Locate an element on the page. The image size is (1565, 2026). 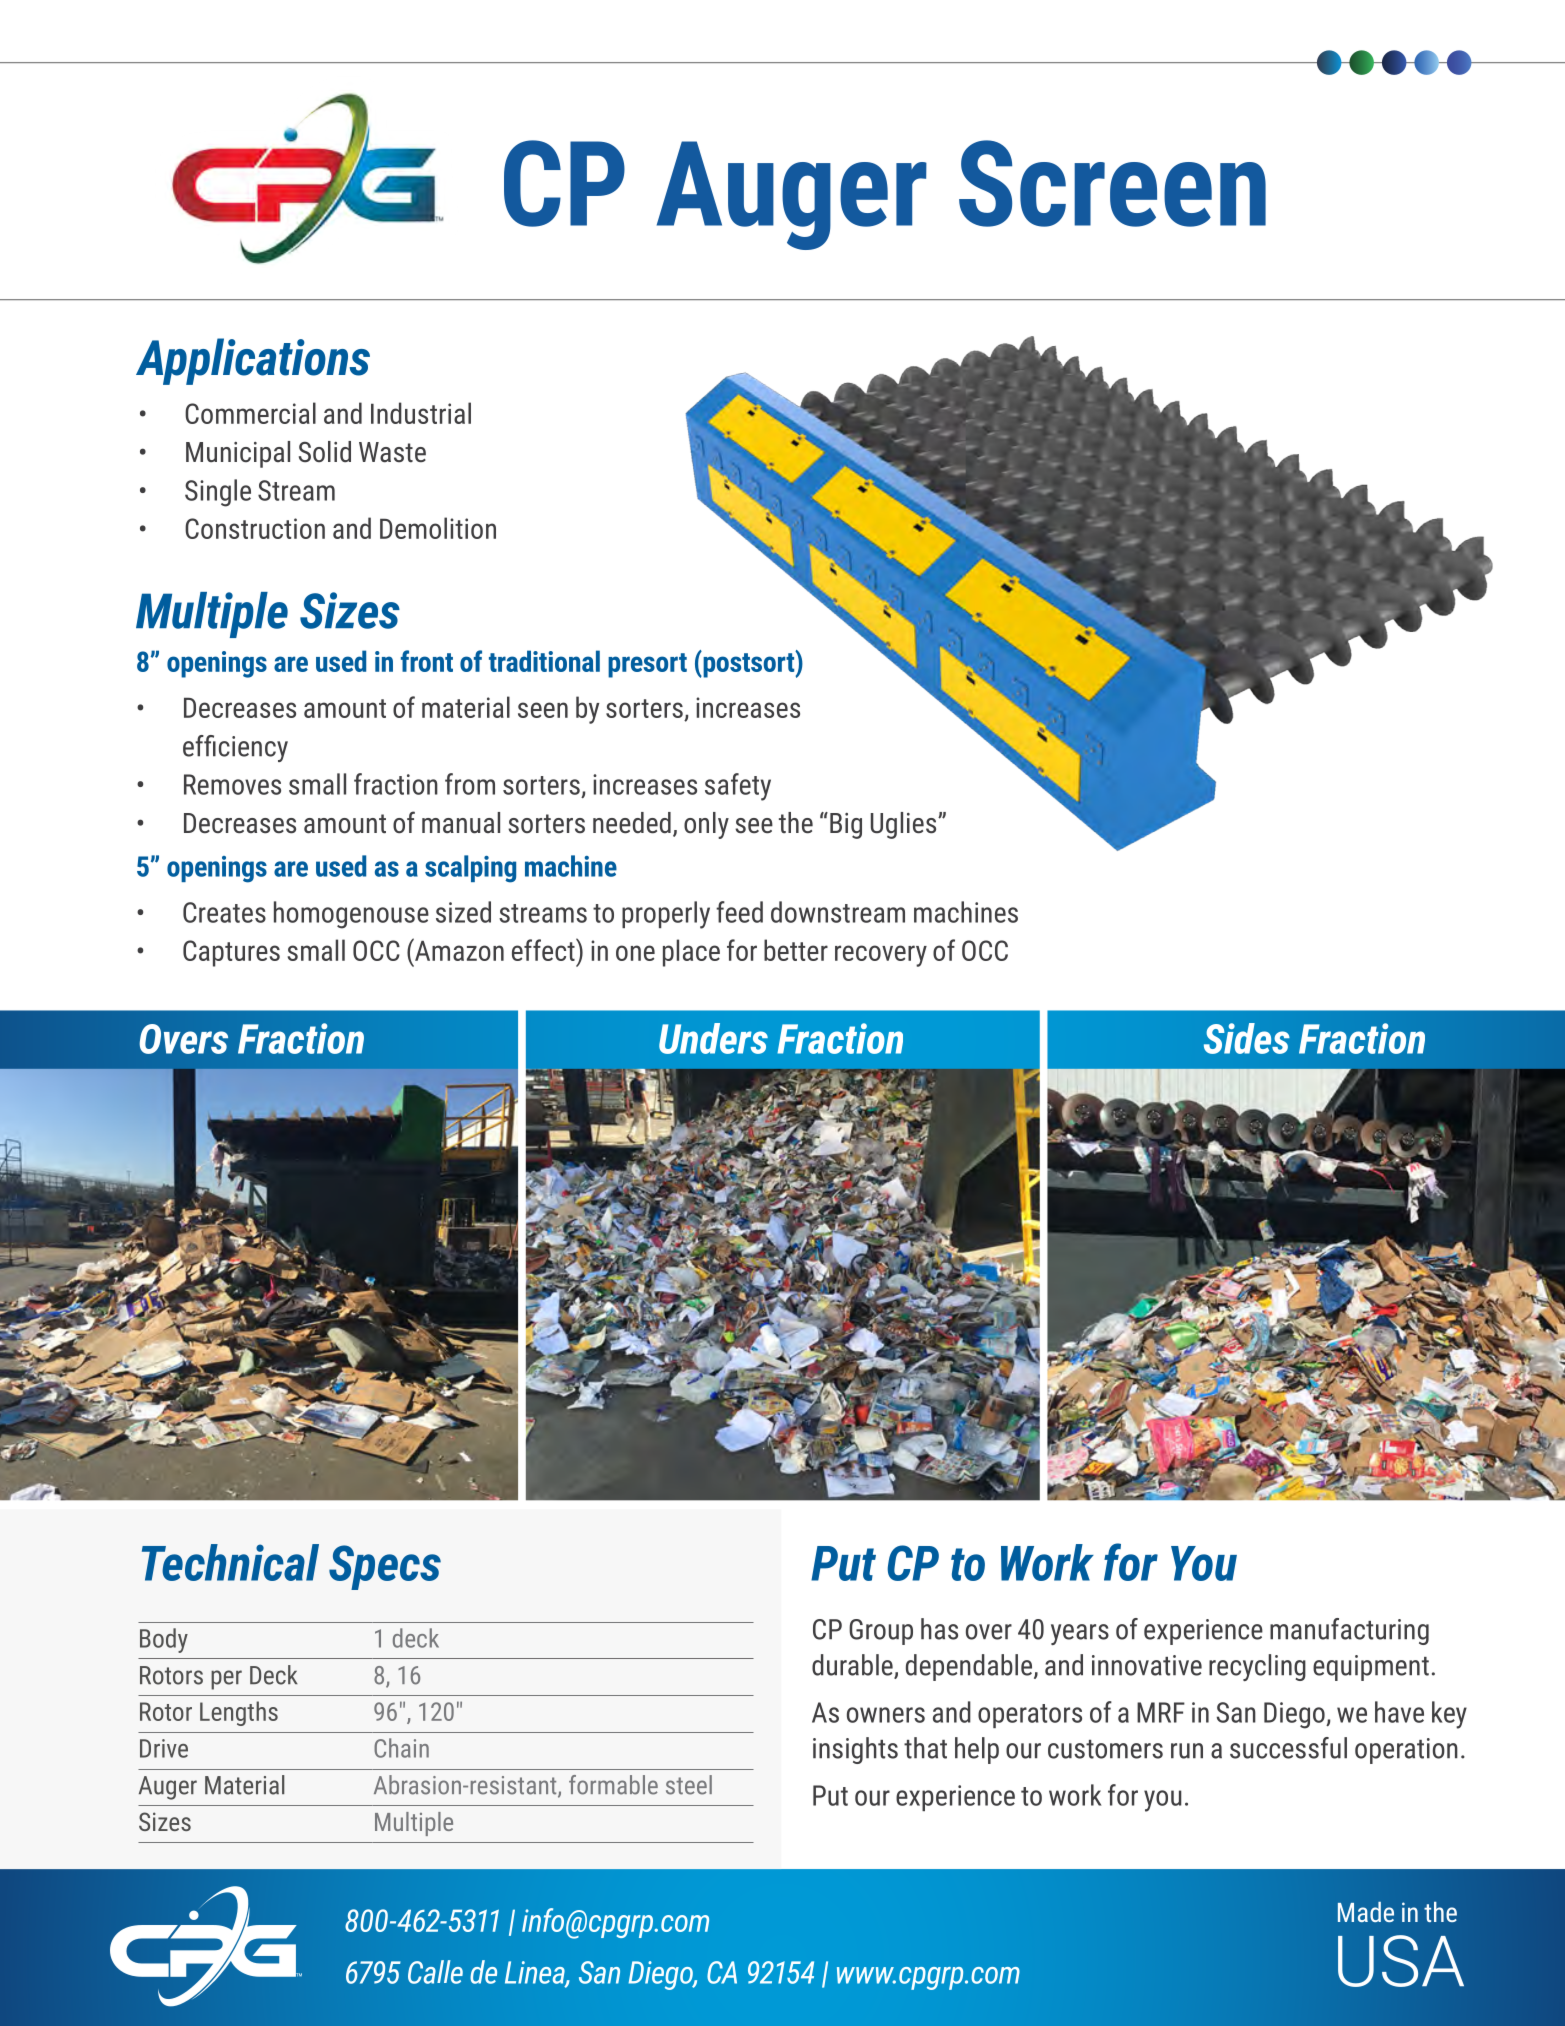
Calle is located at coordinates (435, 1972).
